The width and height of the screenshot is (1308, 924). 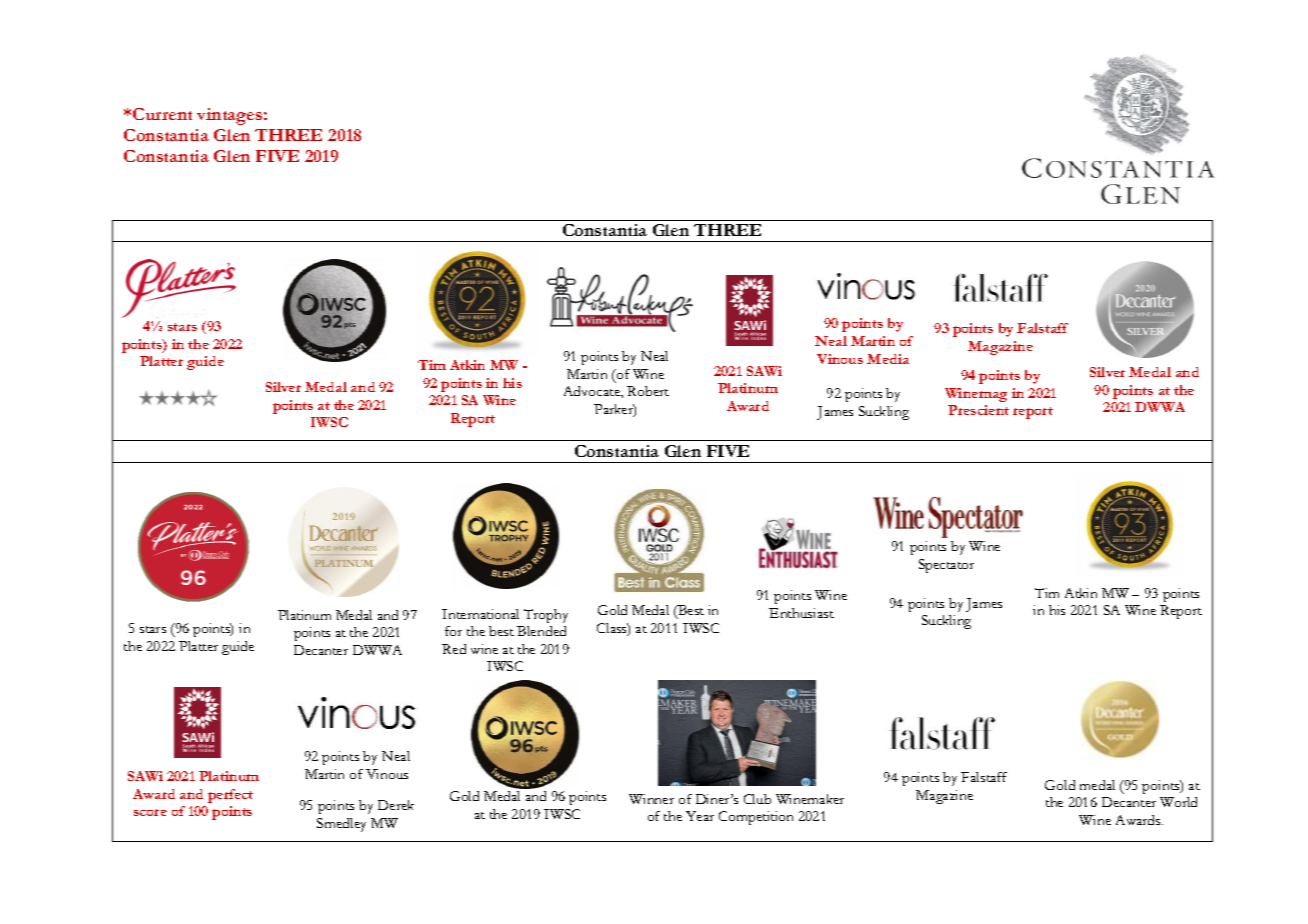 What do you see at coordinates (454, 649) in the screenshot?
I see `Red` at bounding box center [454, 649].
